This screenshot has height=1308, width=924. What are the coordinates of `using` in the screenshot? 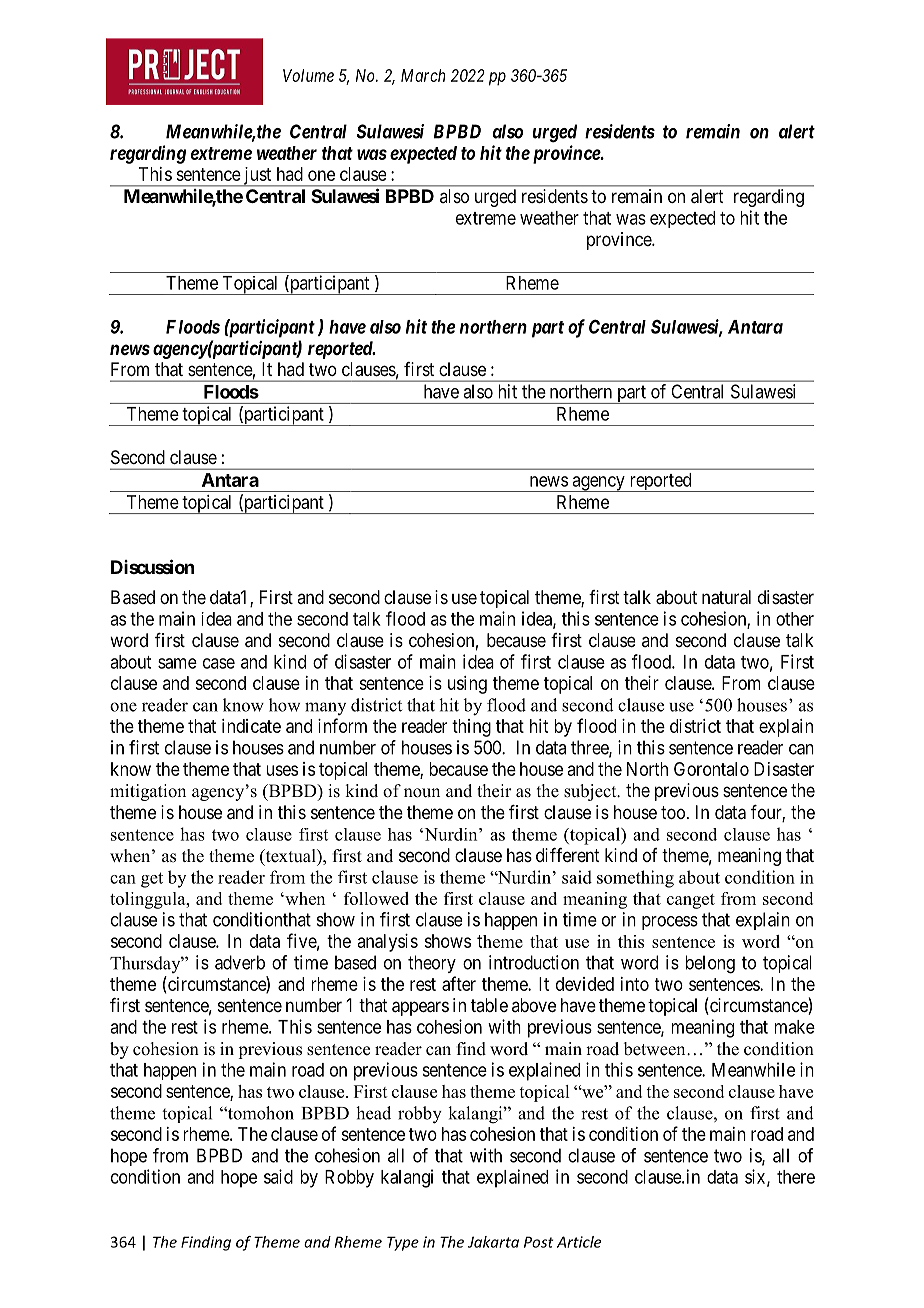 It's located at (467, 685).
